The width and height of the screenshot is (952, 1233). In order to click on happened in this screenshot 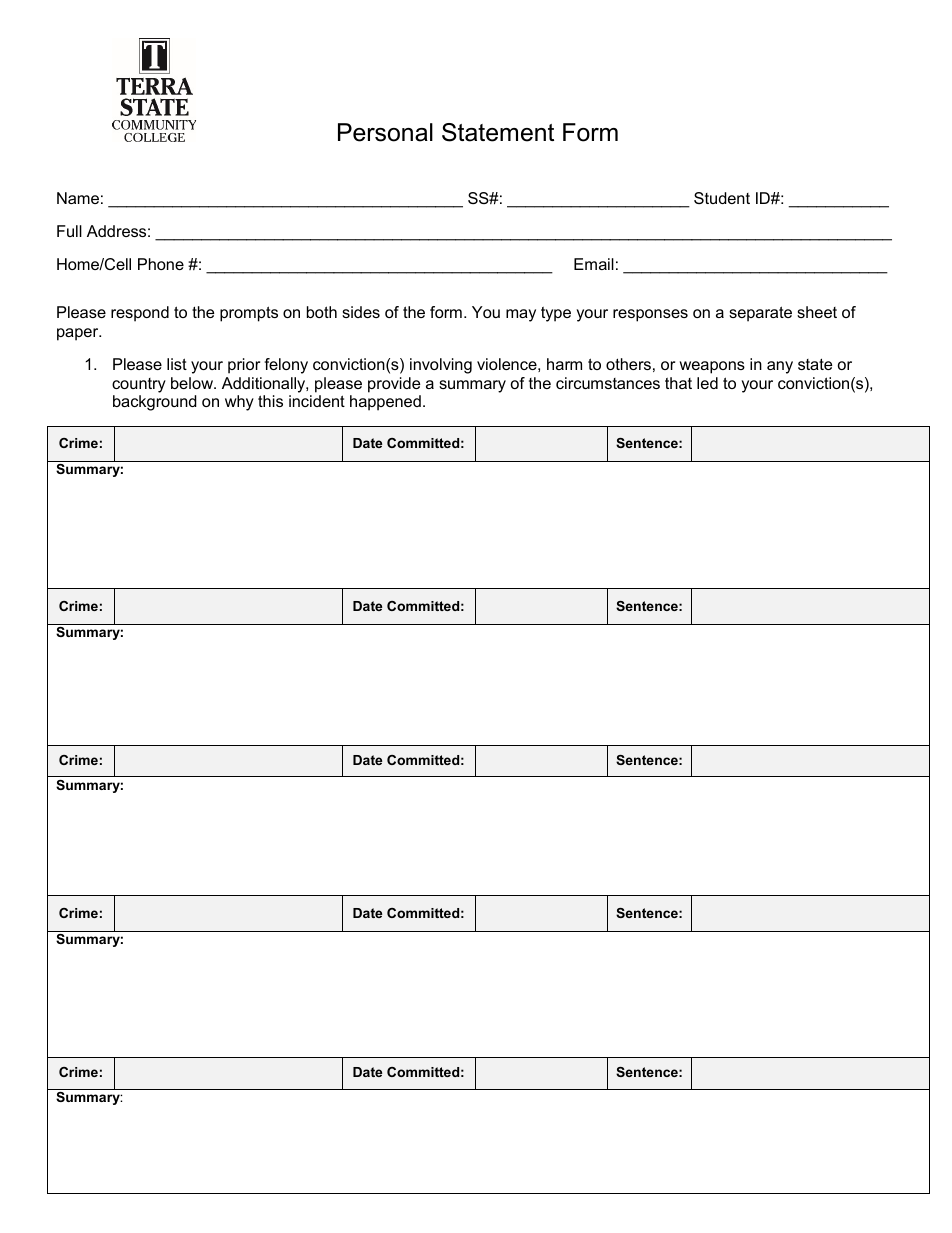, I will do `click(385, 403)`.
